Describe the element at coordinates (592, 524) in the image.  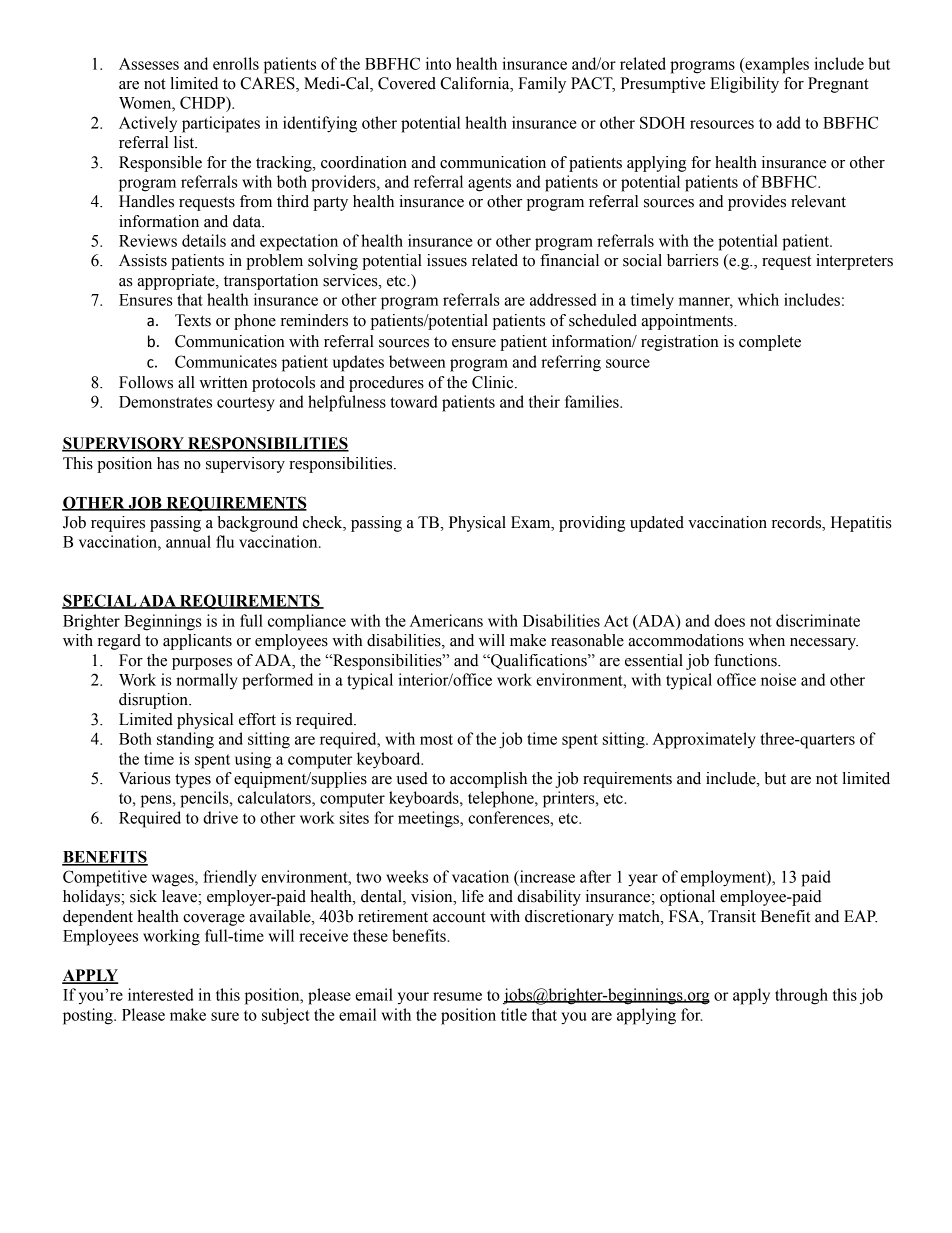
I see `providing` at that location.
